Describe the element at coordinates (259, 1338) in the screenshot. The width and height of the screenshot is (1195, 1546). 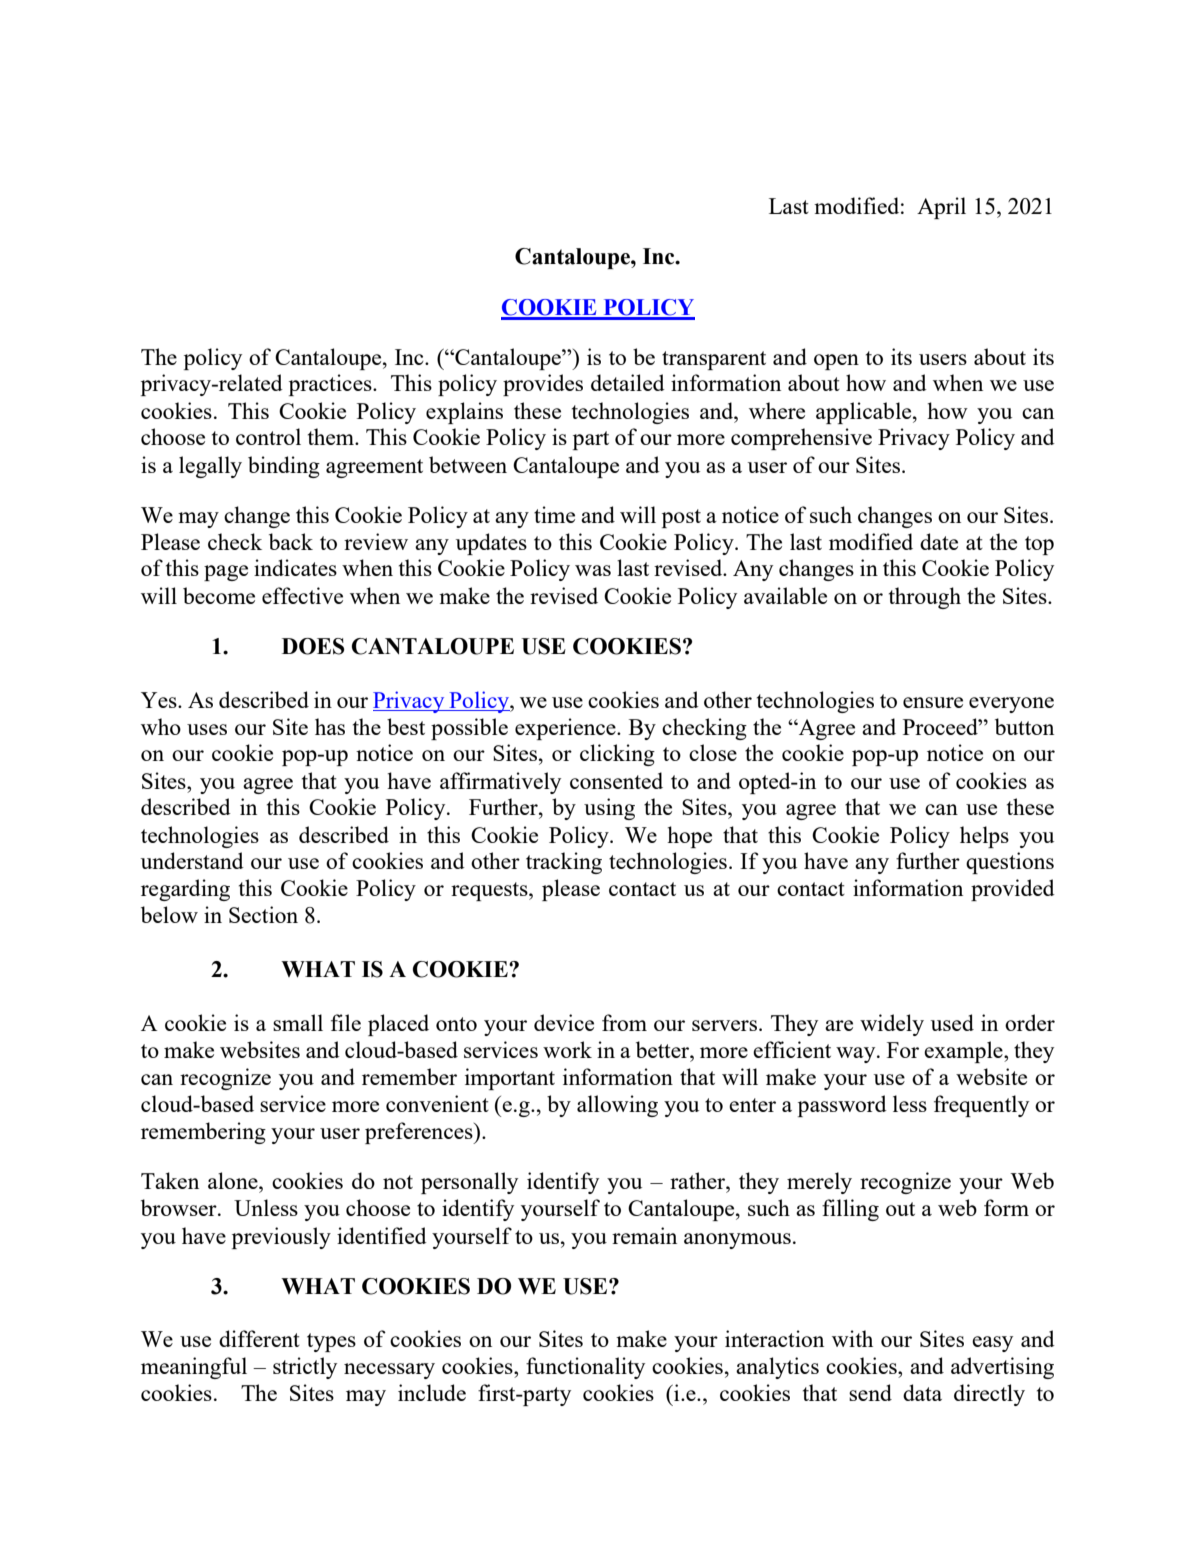
I see `different` at that location.
